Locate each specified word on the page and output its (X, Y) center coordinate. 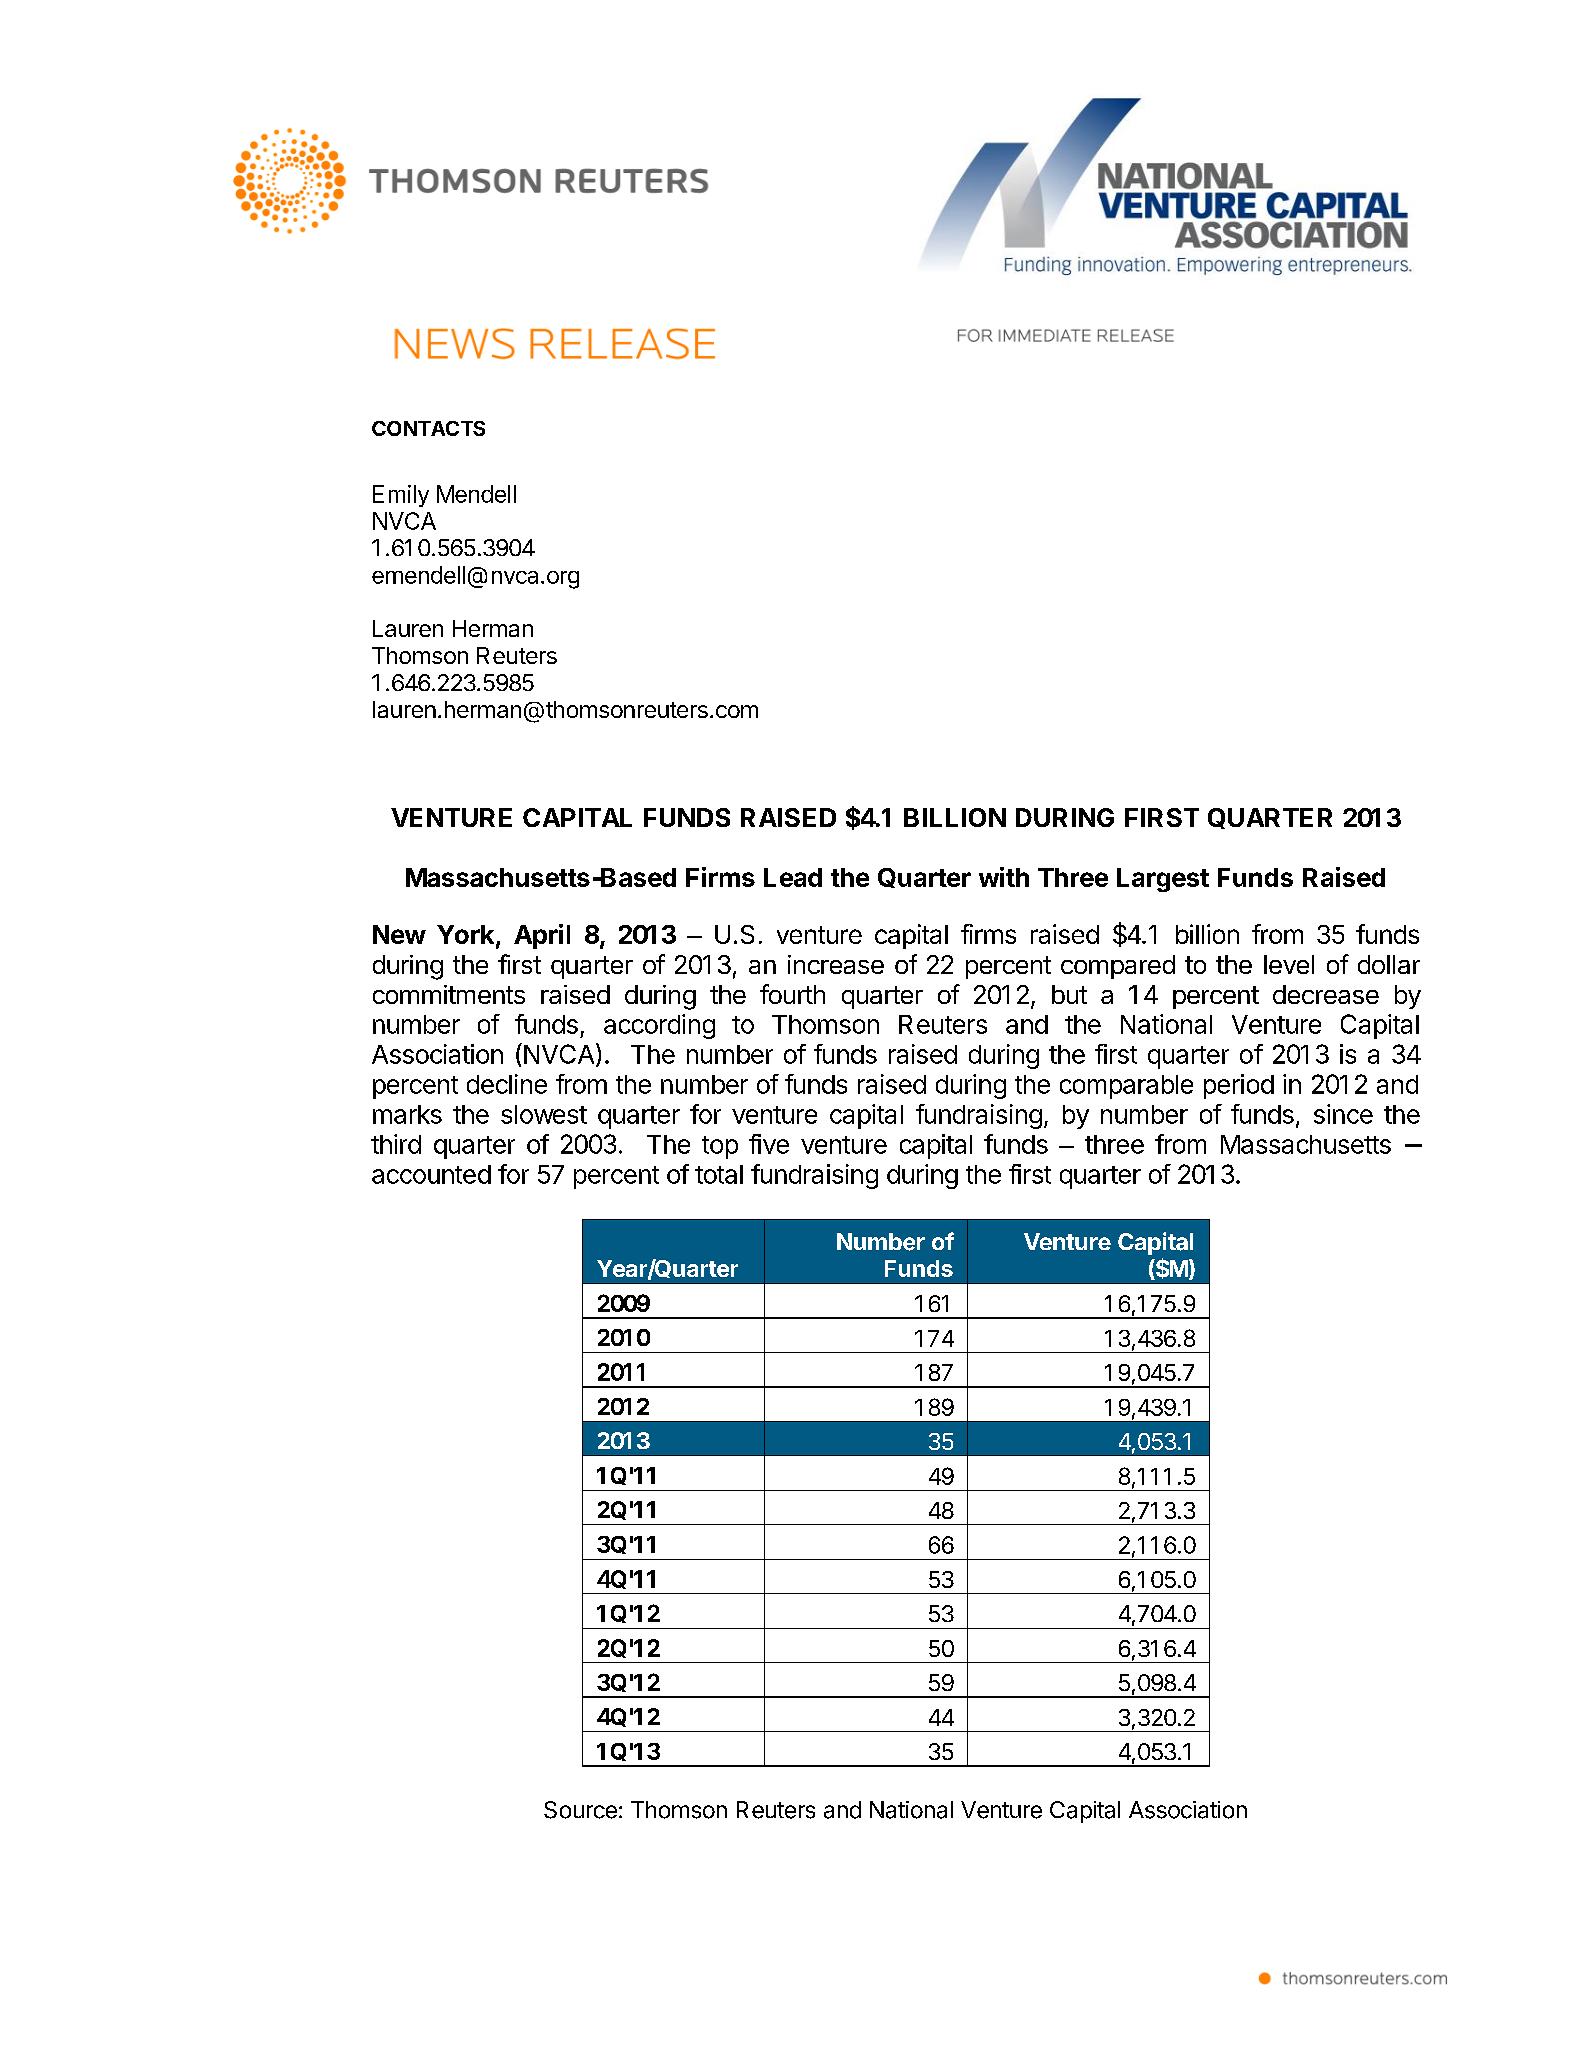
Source (580, 1810)
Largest (1163, 880)
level (1289, 964)
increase (836, 964)
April (542, 936)
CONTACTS (428, 428)
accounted (431, 1174)
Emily (401, 496)
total (719, 1174)
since (1343, 1114)
